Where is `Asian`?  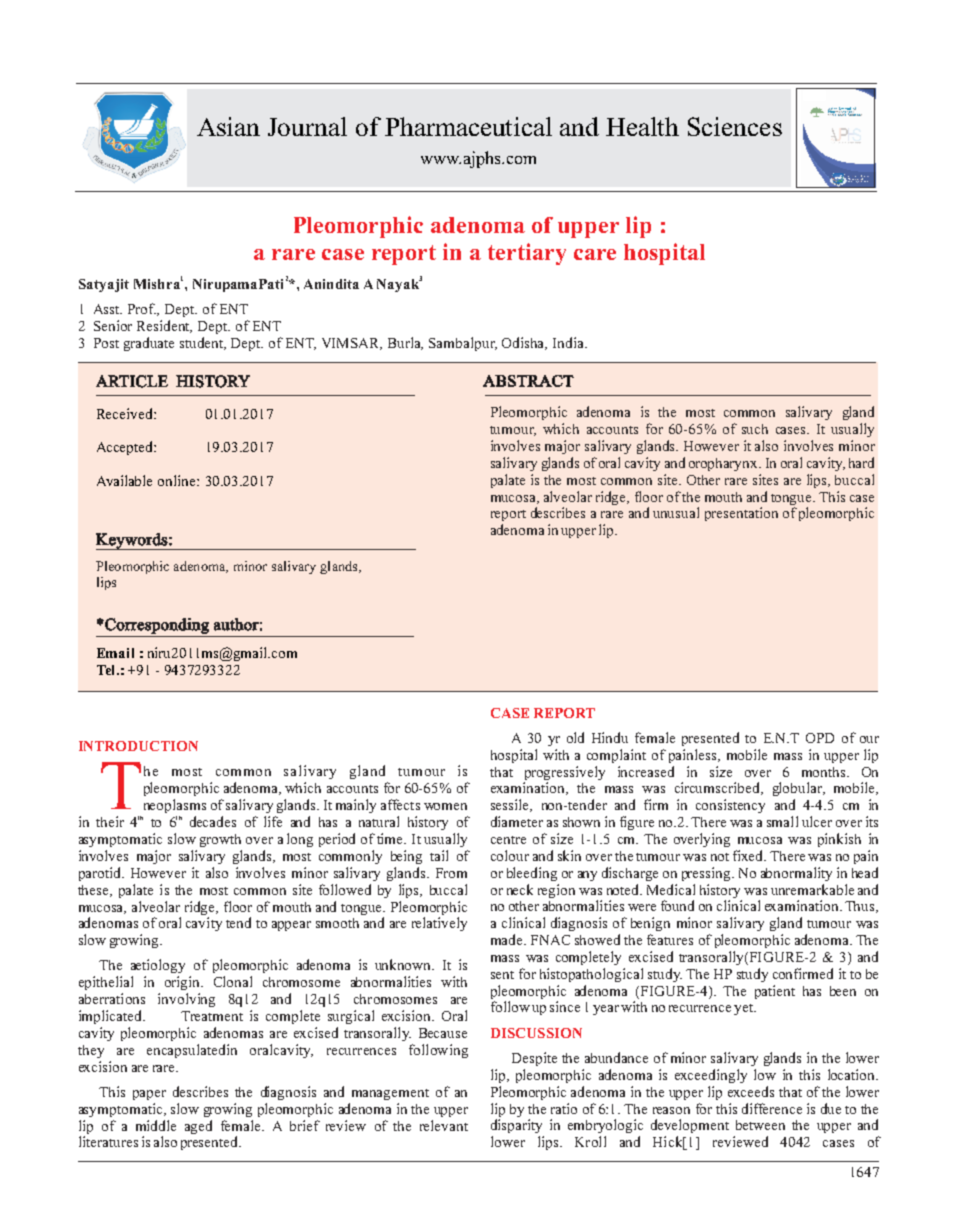
Asian is located at coordinates (228, 126).
